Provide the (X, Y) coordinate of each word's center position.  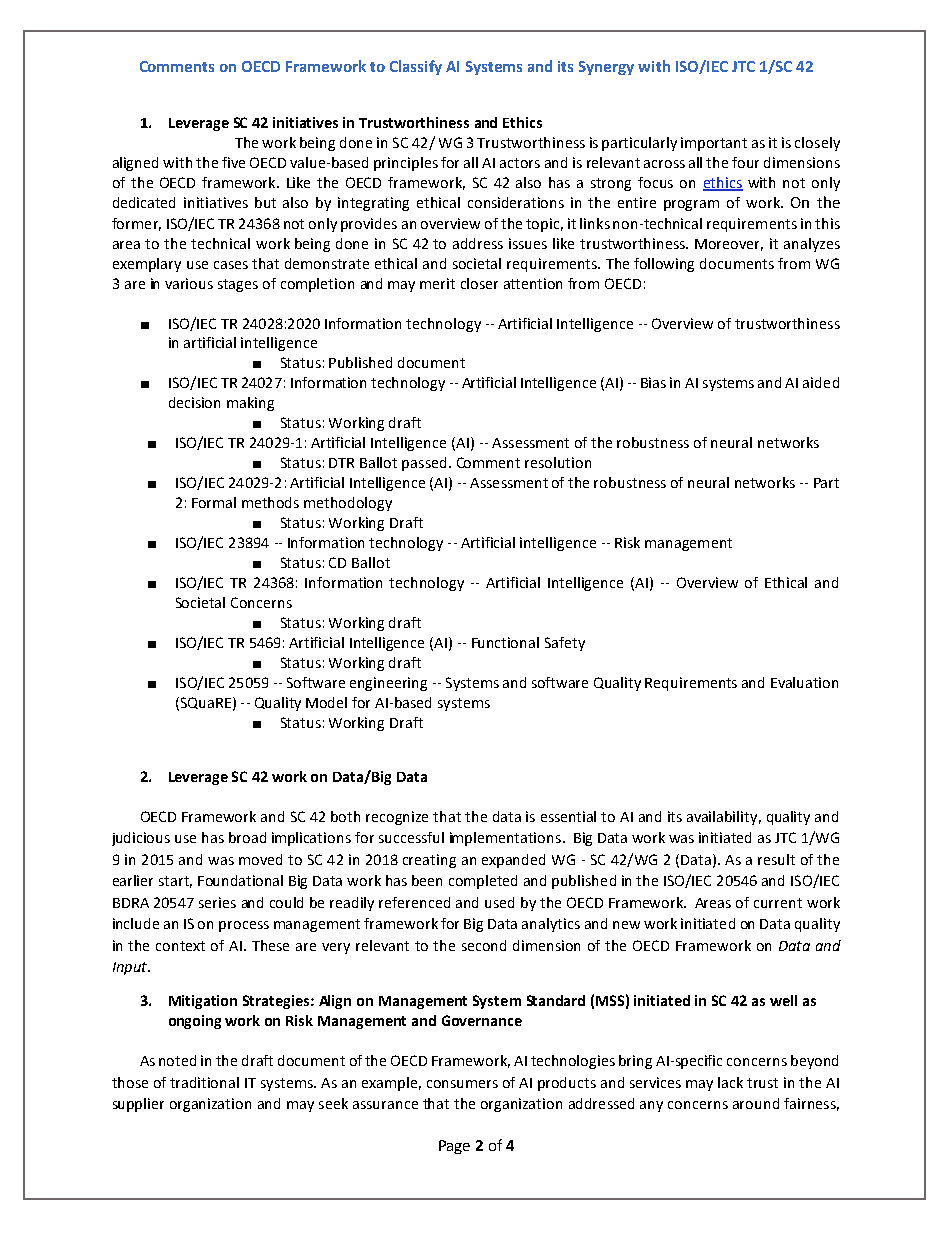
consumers (462, 1084)
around (756, 1103)
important (714, 144)
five (233, 162)
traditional (204, 1082)
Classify (416, 67)
